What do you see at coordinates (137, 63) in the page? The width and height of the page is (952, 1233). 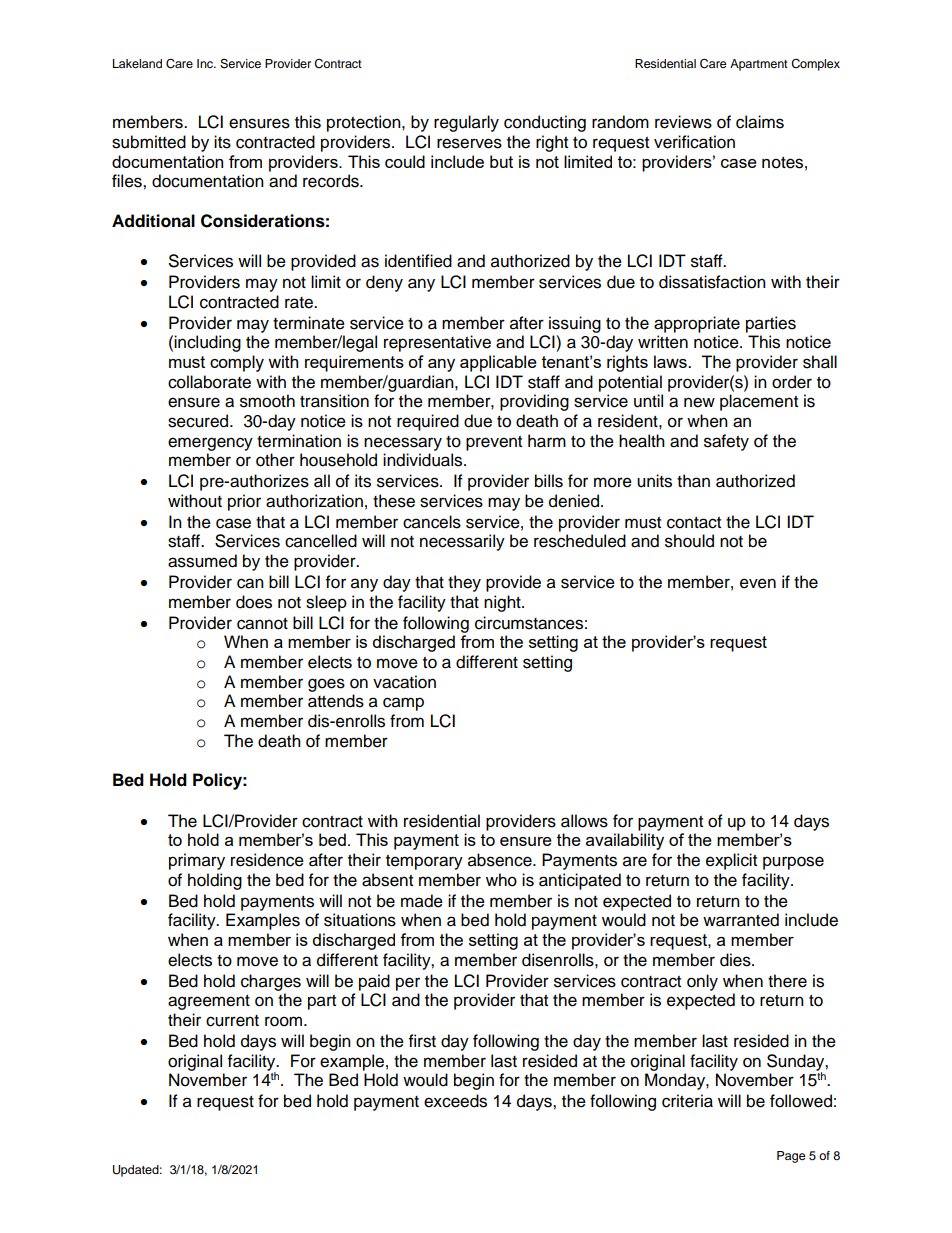 I see `Lakeland` at bounding box center [137, 63].
